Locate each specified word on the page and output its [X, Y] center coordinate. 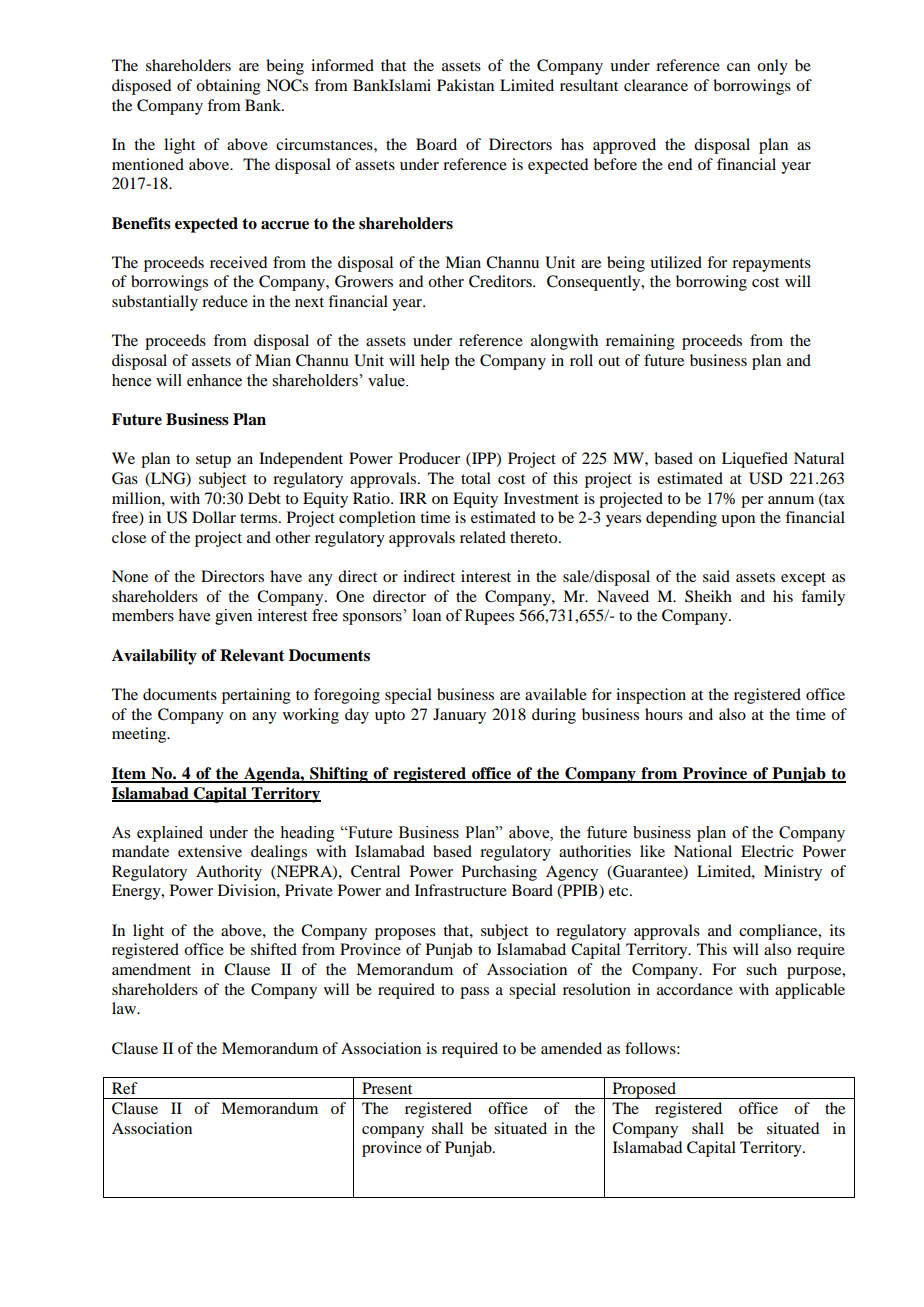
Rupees [489, 617]
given [233, 617]
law [125, 1008]
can [738, 67]
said [716, 576]
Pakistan [465, 85]
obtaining [228, 87]
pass [474, 993]
